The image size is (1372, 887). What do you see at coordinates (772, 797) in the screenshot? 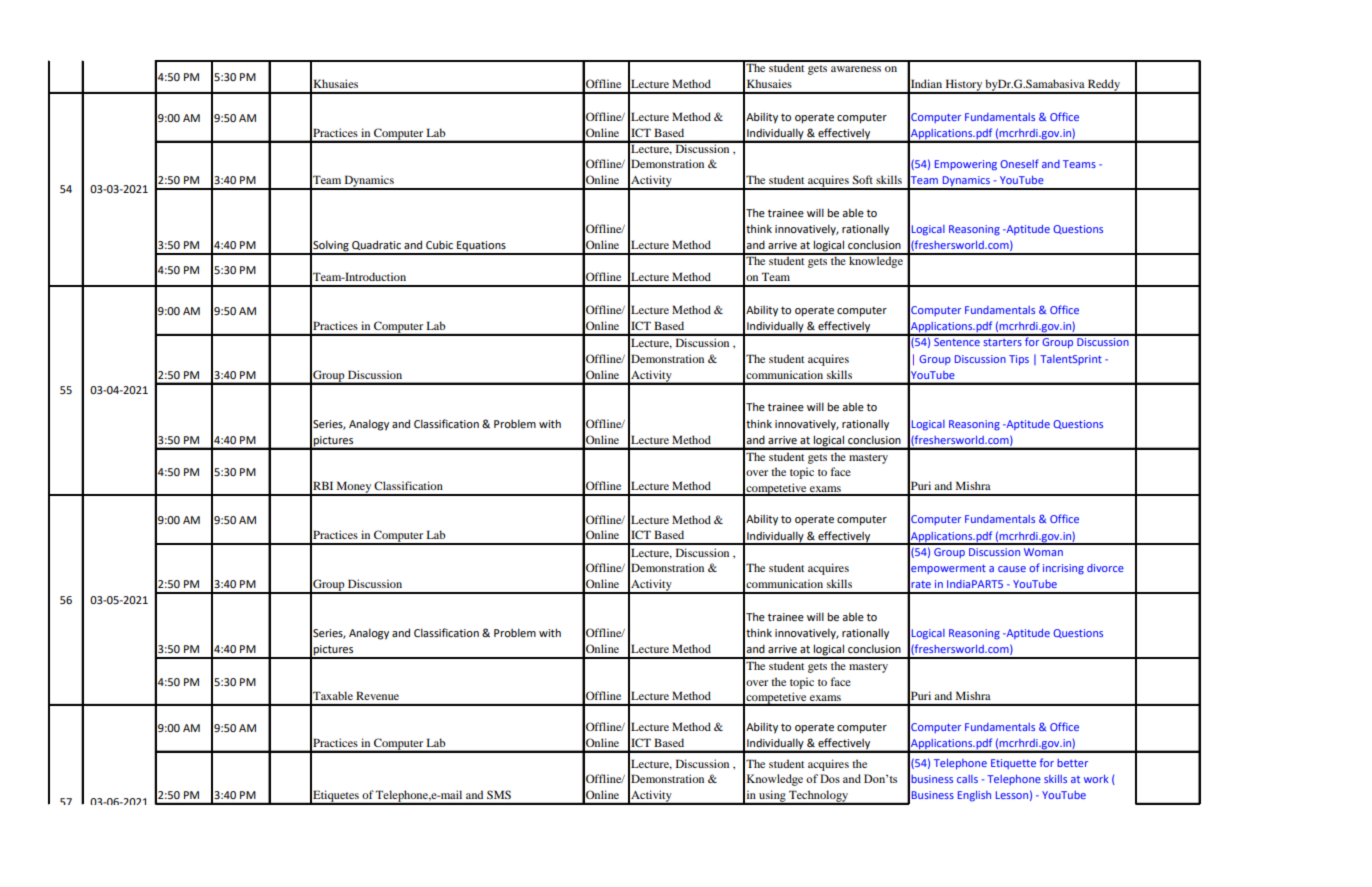
I see `using` at bounding box center [772, 797].
